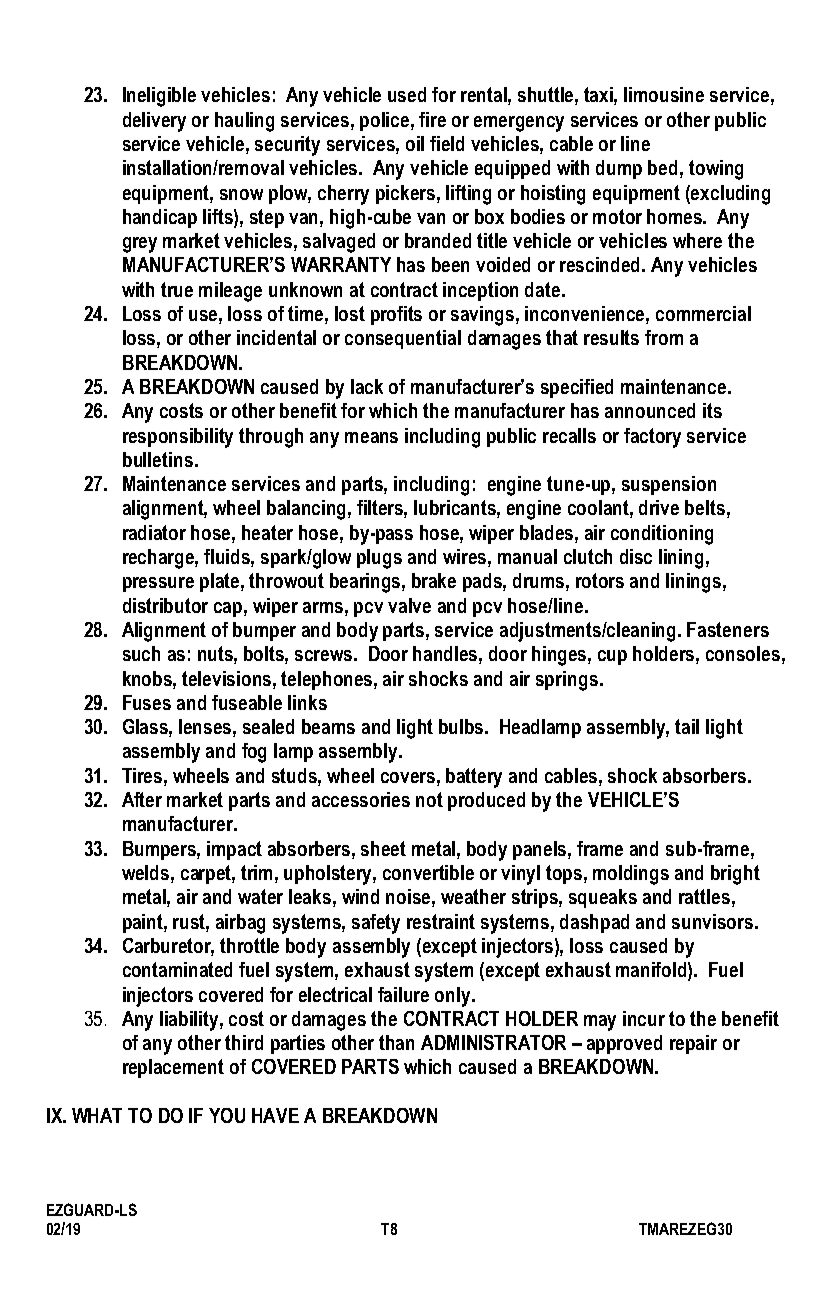 The image size is (839, 1296). What do you see at coordinates (371, 437) in the document?
I see `means` at bounding box center [371, 437].
